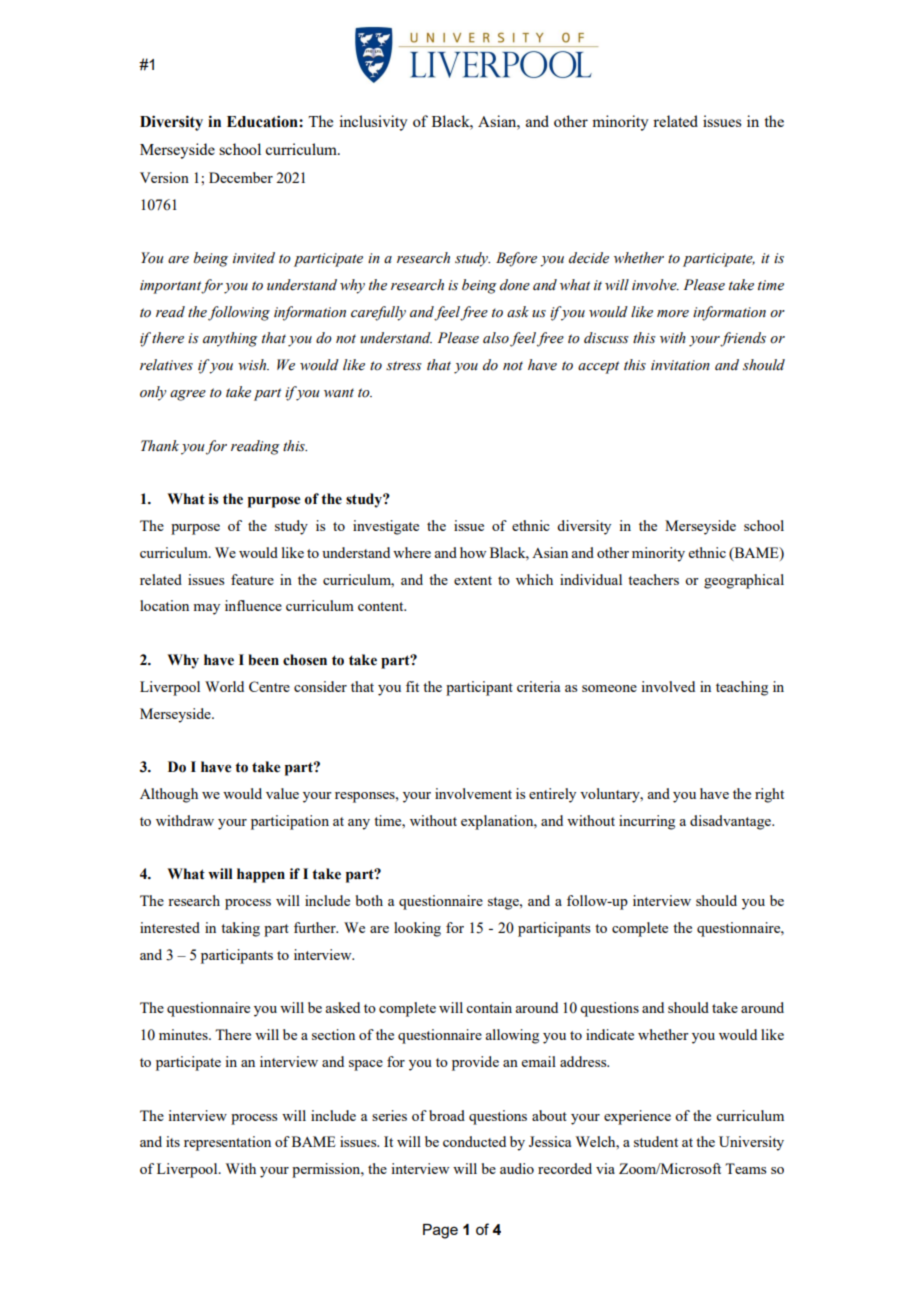 Image resolution: width=924 pixels, height=1308 pixels. I want to click on December, so click(241, 177).
